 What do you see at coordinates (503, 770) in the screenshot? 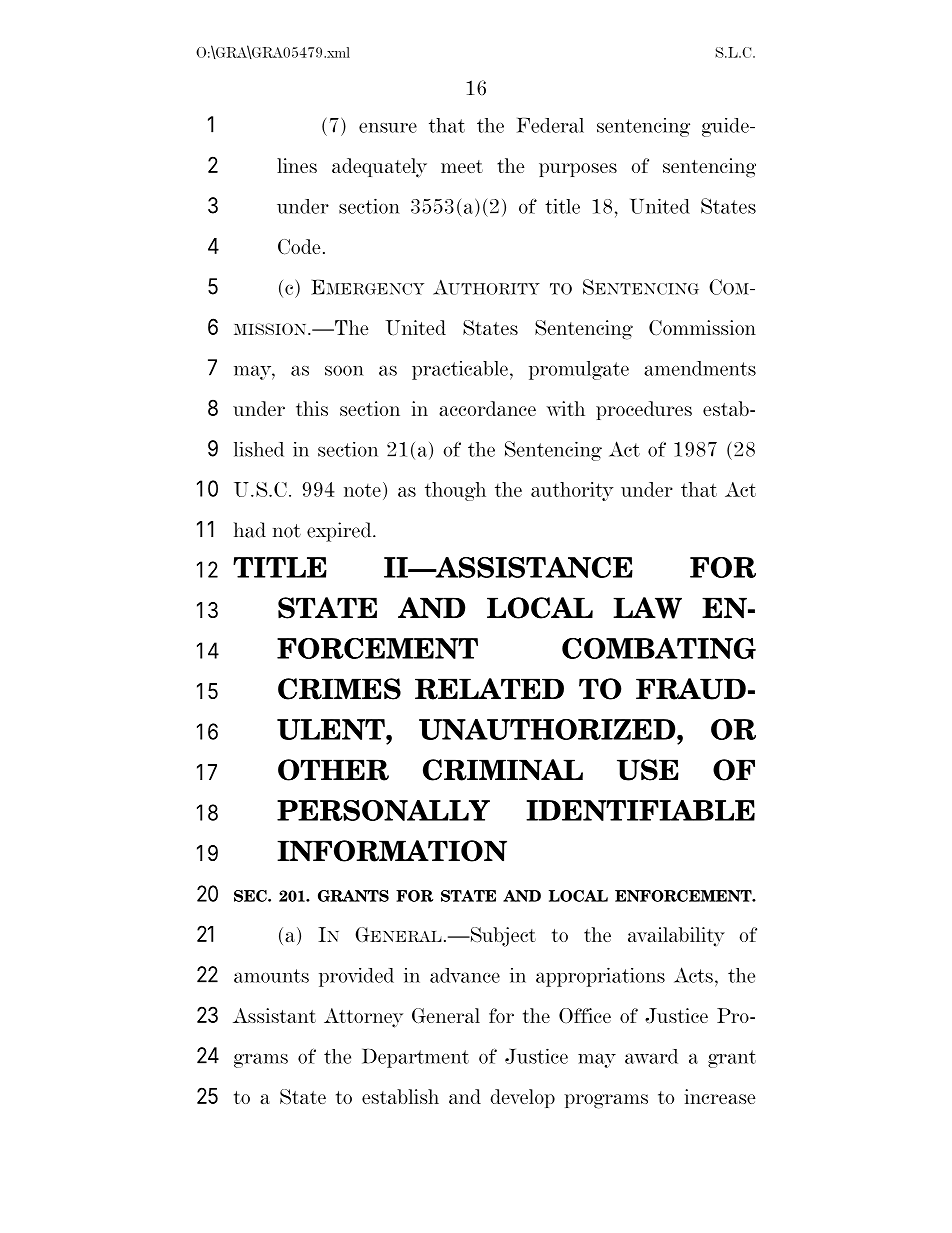
I see `CRIMINAL` at bounding box center [503, 770].
